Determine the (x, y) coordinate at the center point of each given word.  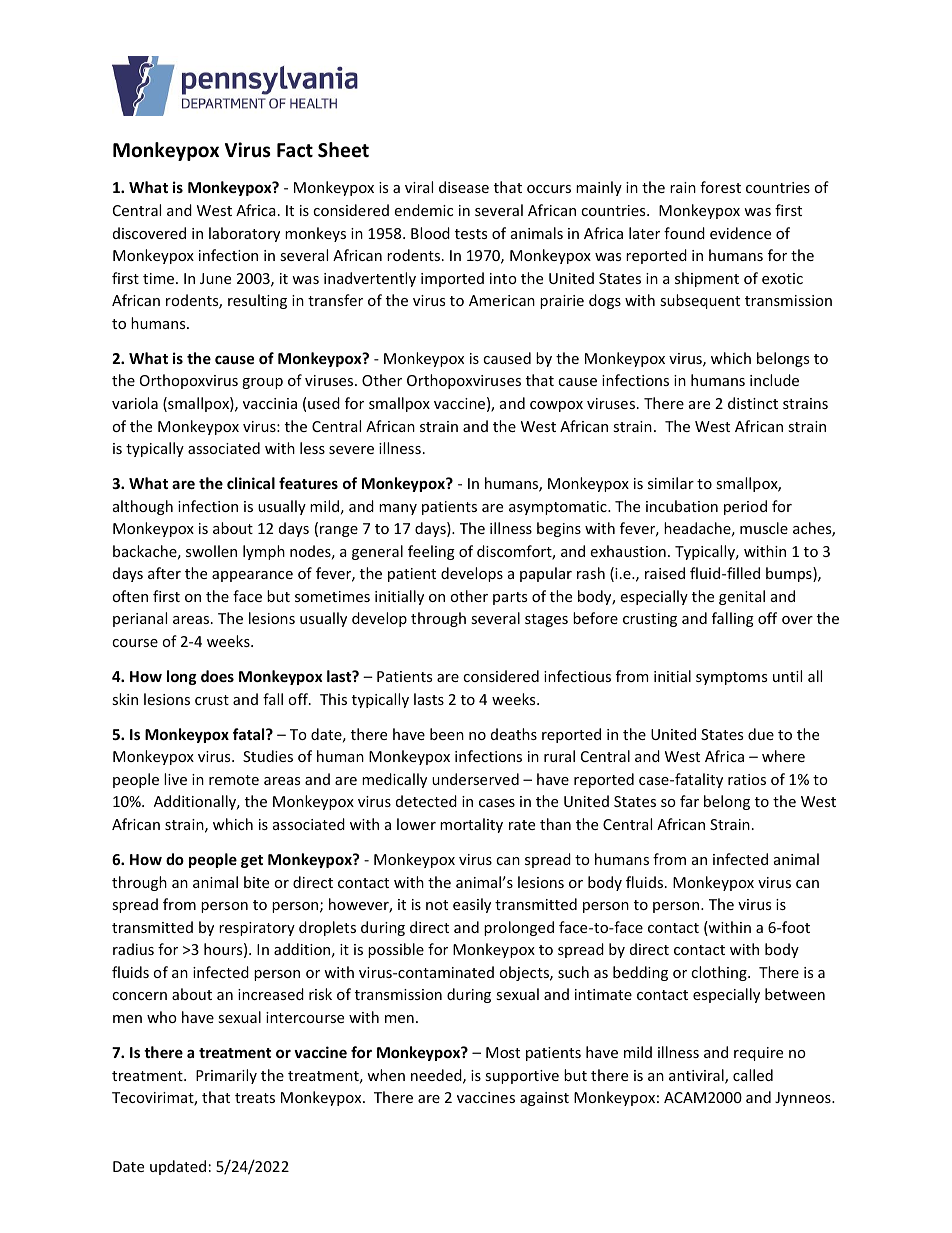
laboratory (244, 234)
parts (510, 598)
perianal (140, 619)
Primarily (226, 1076)
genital (742, 597)
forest (720, 187)
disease (464, 187)
